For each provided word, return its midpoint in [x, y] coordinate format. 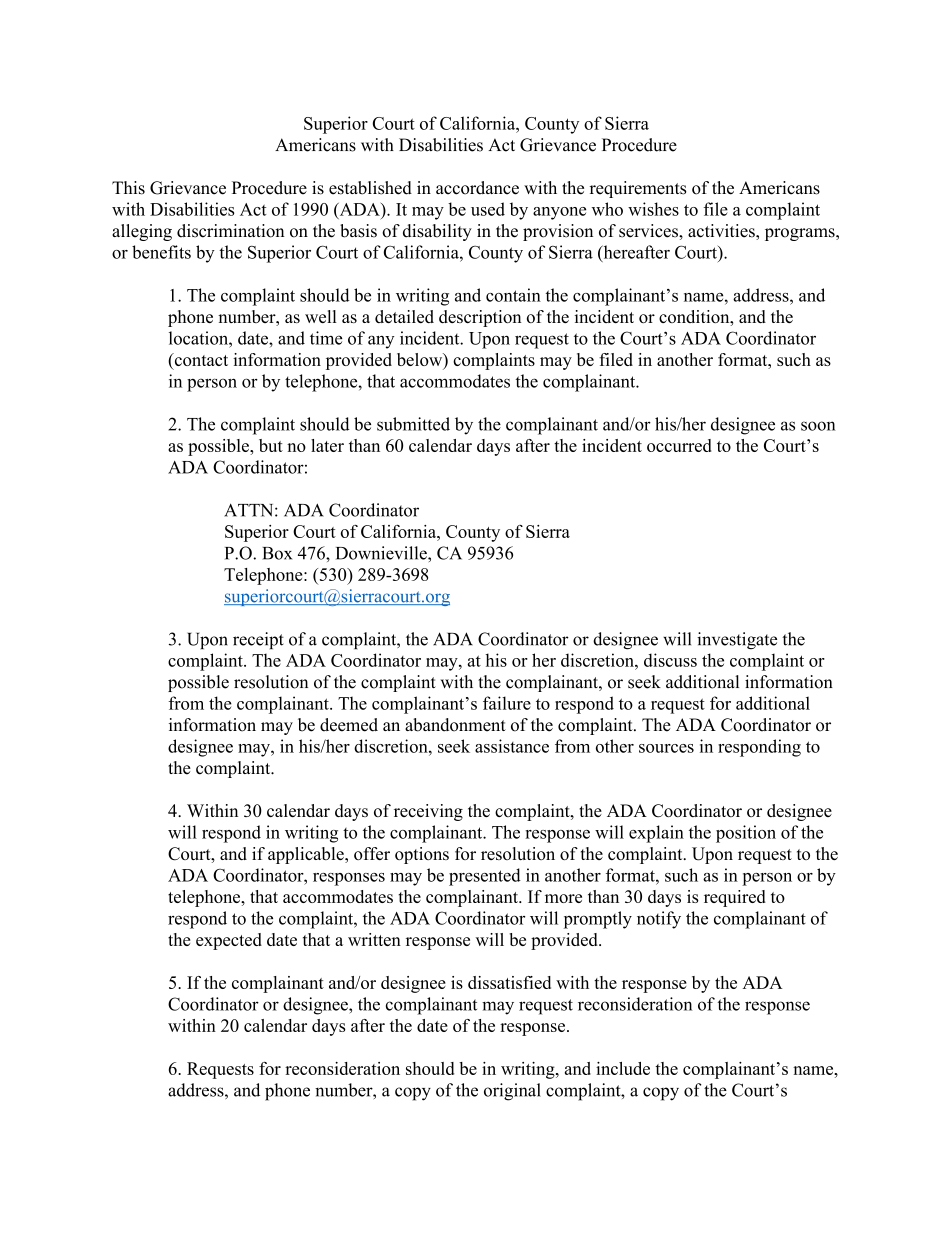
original [512, 1092]
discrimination [231, 231]
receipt [258, 640]
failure [507, 703]
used [488, 209]
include [623, 1068]
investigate [737, 641]
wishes [653, 209]
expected [229, 941]
